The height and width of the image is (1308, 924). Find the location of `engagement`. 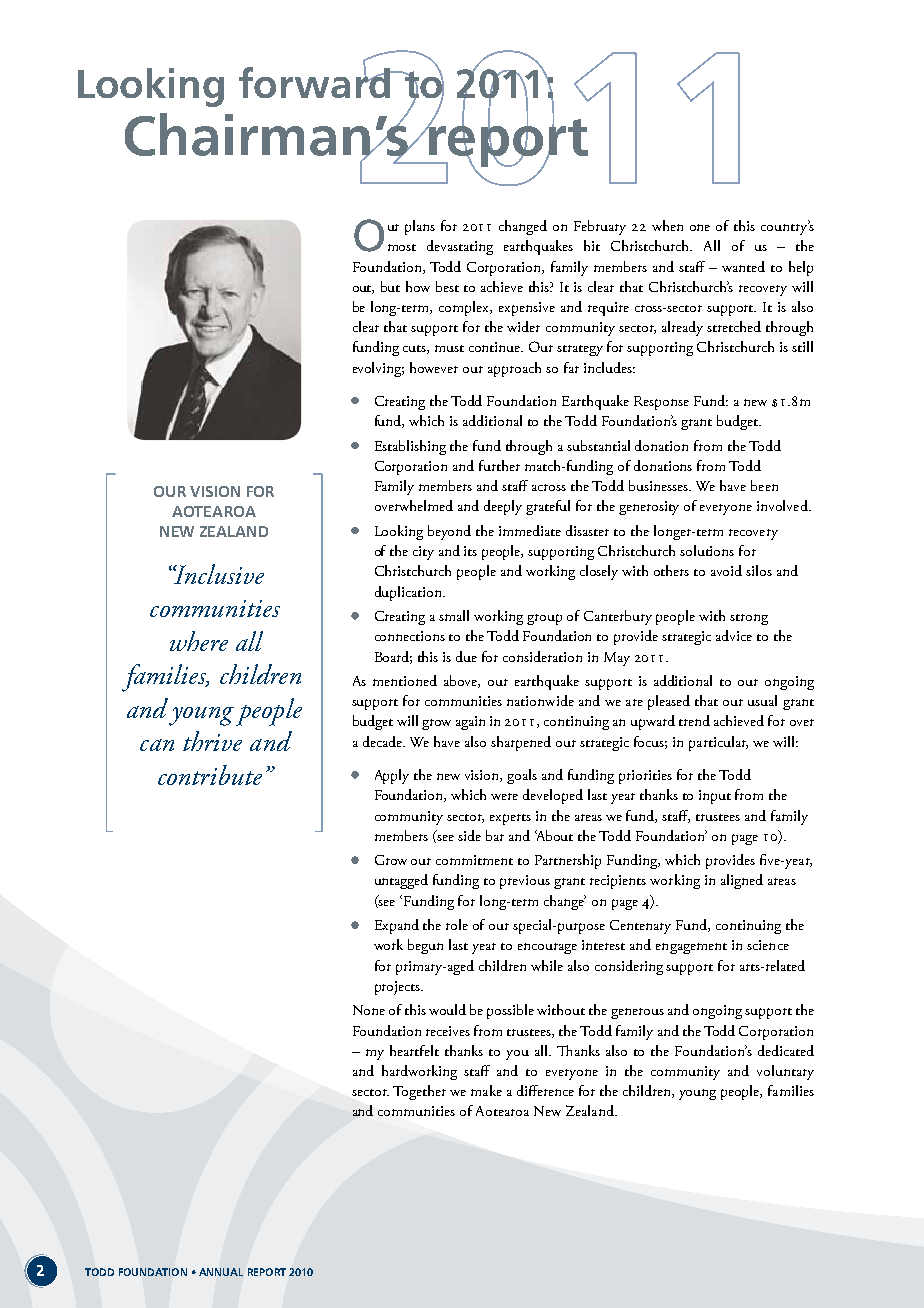

engagement is located at coordinates (691, 948).
